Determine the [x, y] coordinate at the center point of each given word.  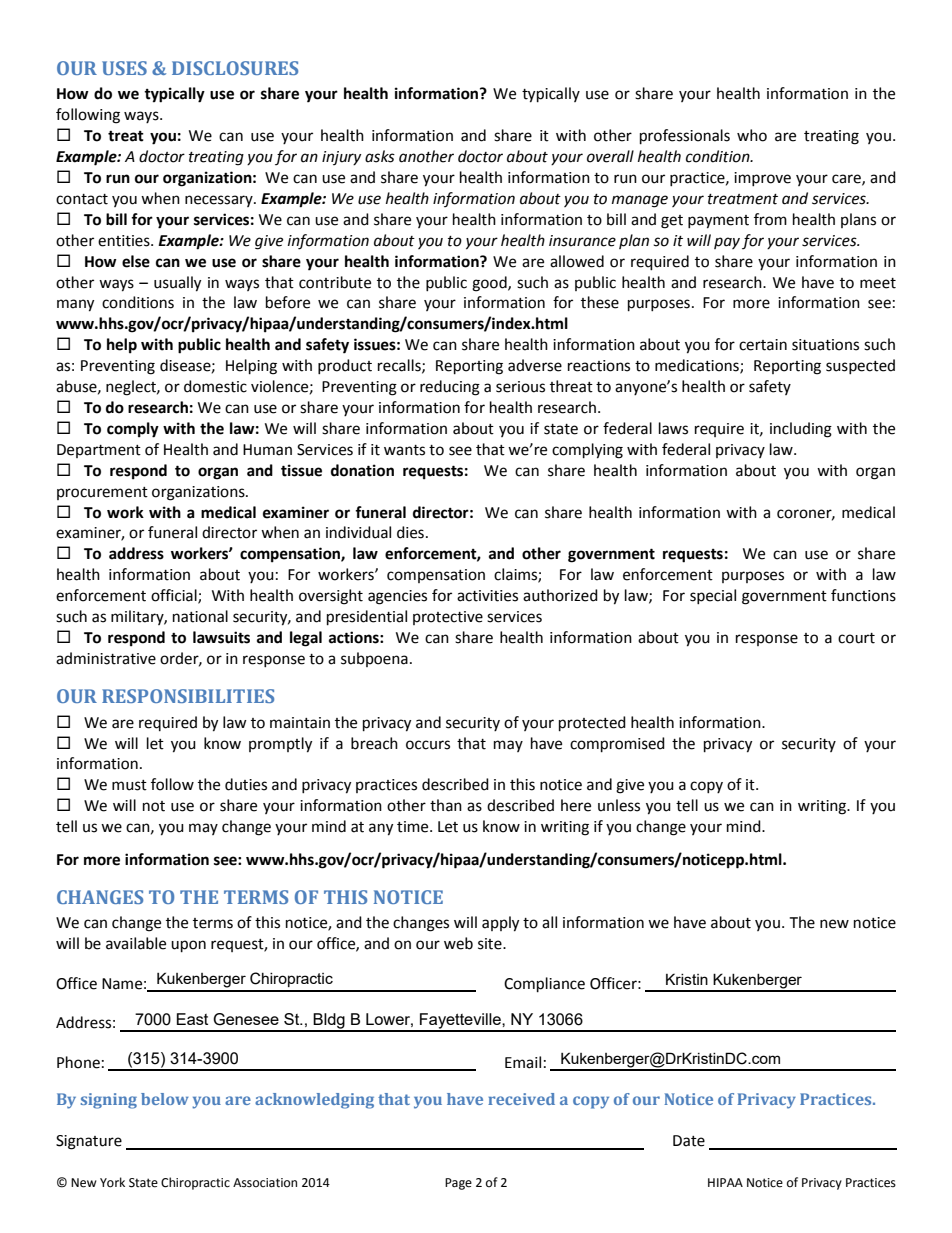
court [856, 638]
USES [124, 68]
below [164, 1099]
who [752, 135]
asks [380, 156]
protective [448, 618]
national [200, 616]
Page [458, 1184]
